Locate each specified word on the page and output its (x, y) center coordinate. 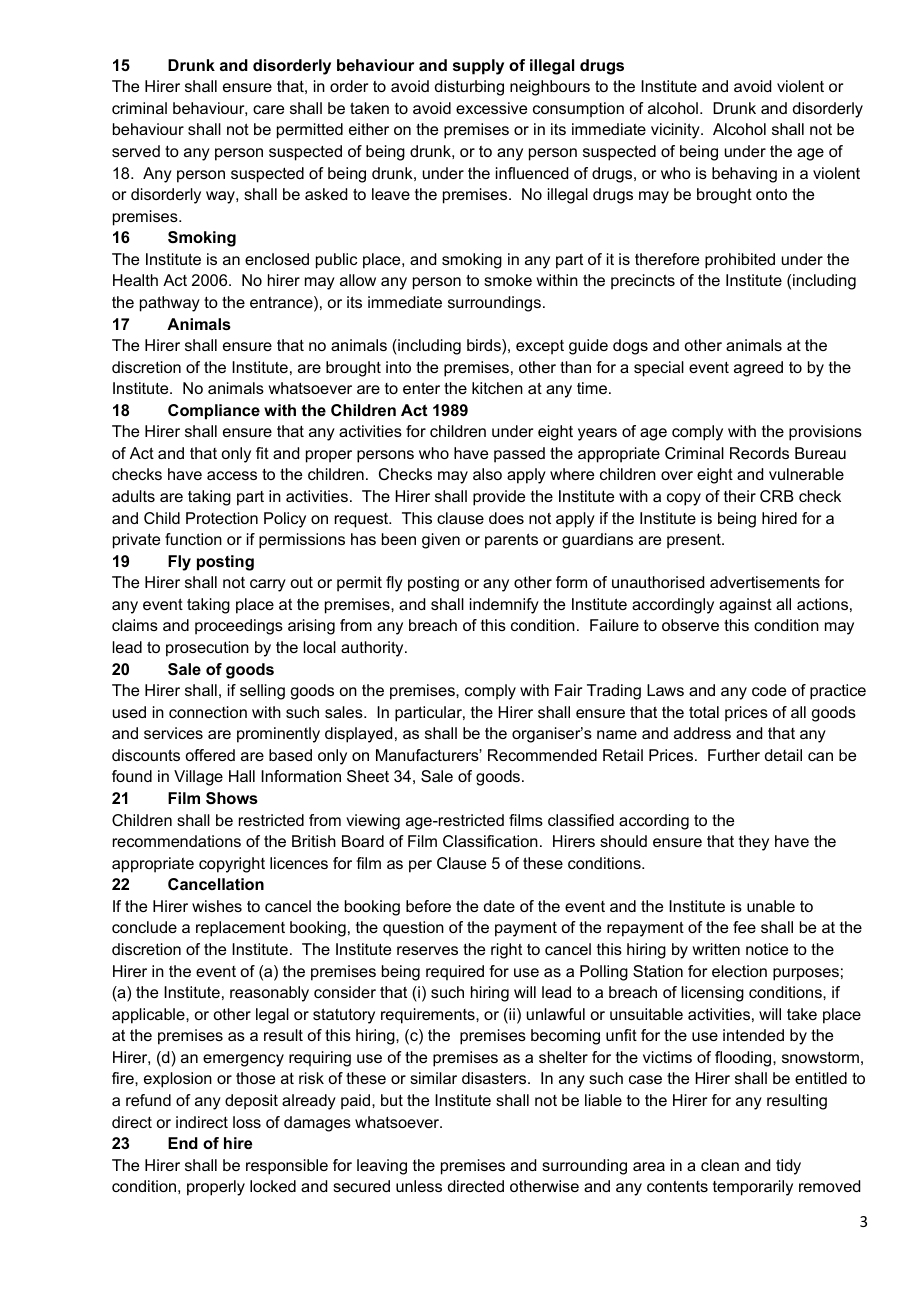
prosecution (207, 649)
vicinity (676, 131)
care (268, 109)
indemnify (504, 606)
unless (419, 1186)
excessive (491, 108)
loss (247, 1122)
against (745, 606)
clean (720, 1165)
